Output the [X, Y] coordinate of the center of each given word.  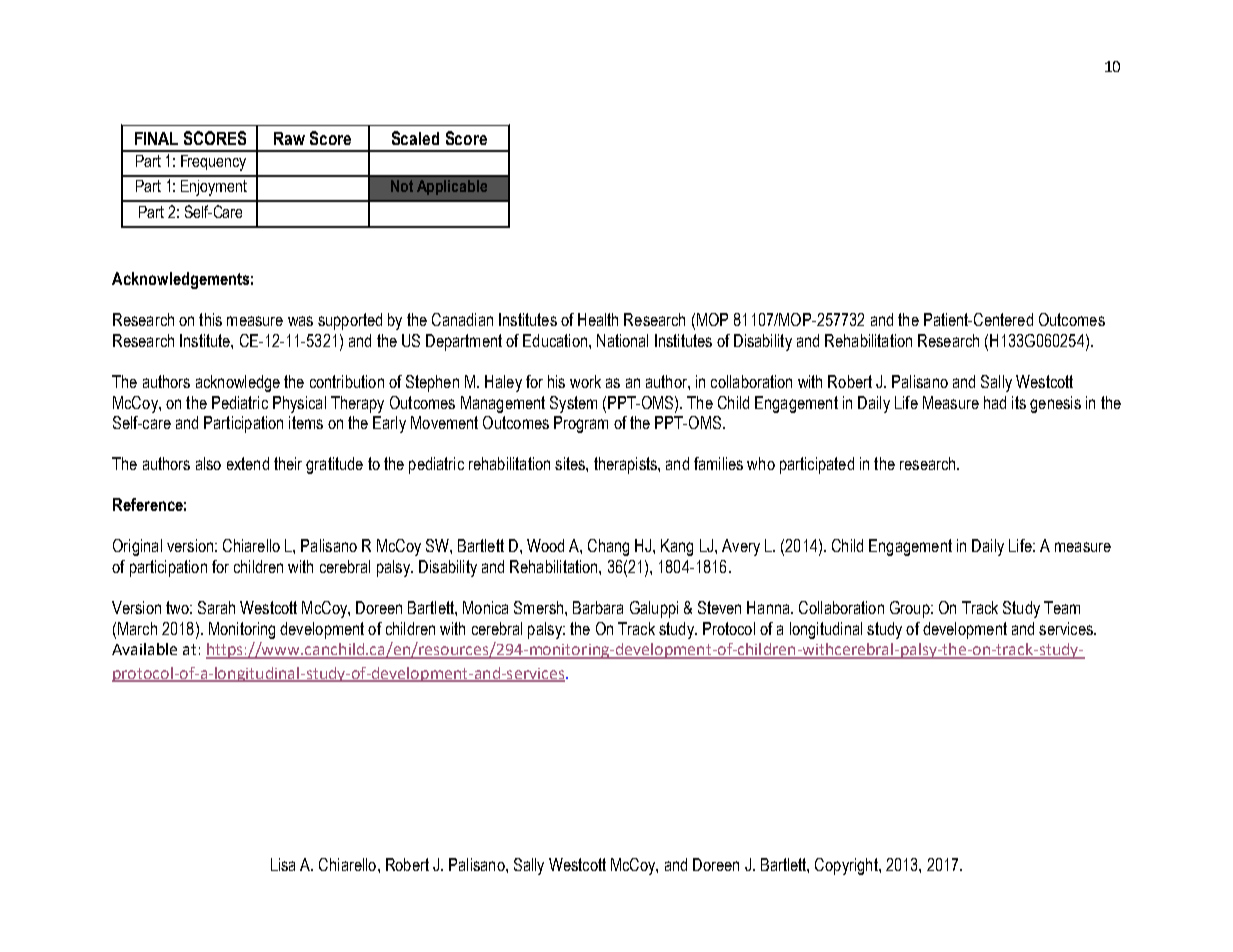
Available [144, 649]
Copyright [847, 866]
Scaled [415, 138]
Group [911, 609]
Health [598, 319]
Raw [289, 138]
